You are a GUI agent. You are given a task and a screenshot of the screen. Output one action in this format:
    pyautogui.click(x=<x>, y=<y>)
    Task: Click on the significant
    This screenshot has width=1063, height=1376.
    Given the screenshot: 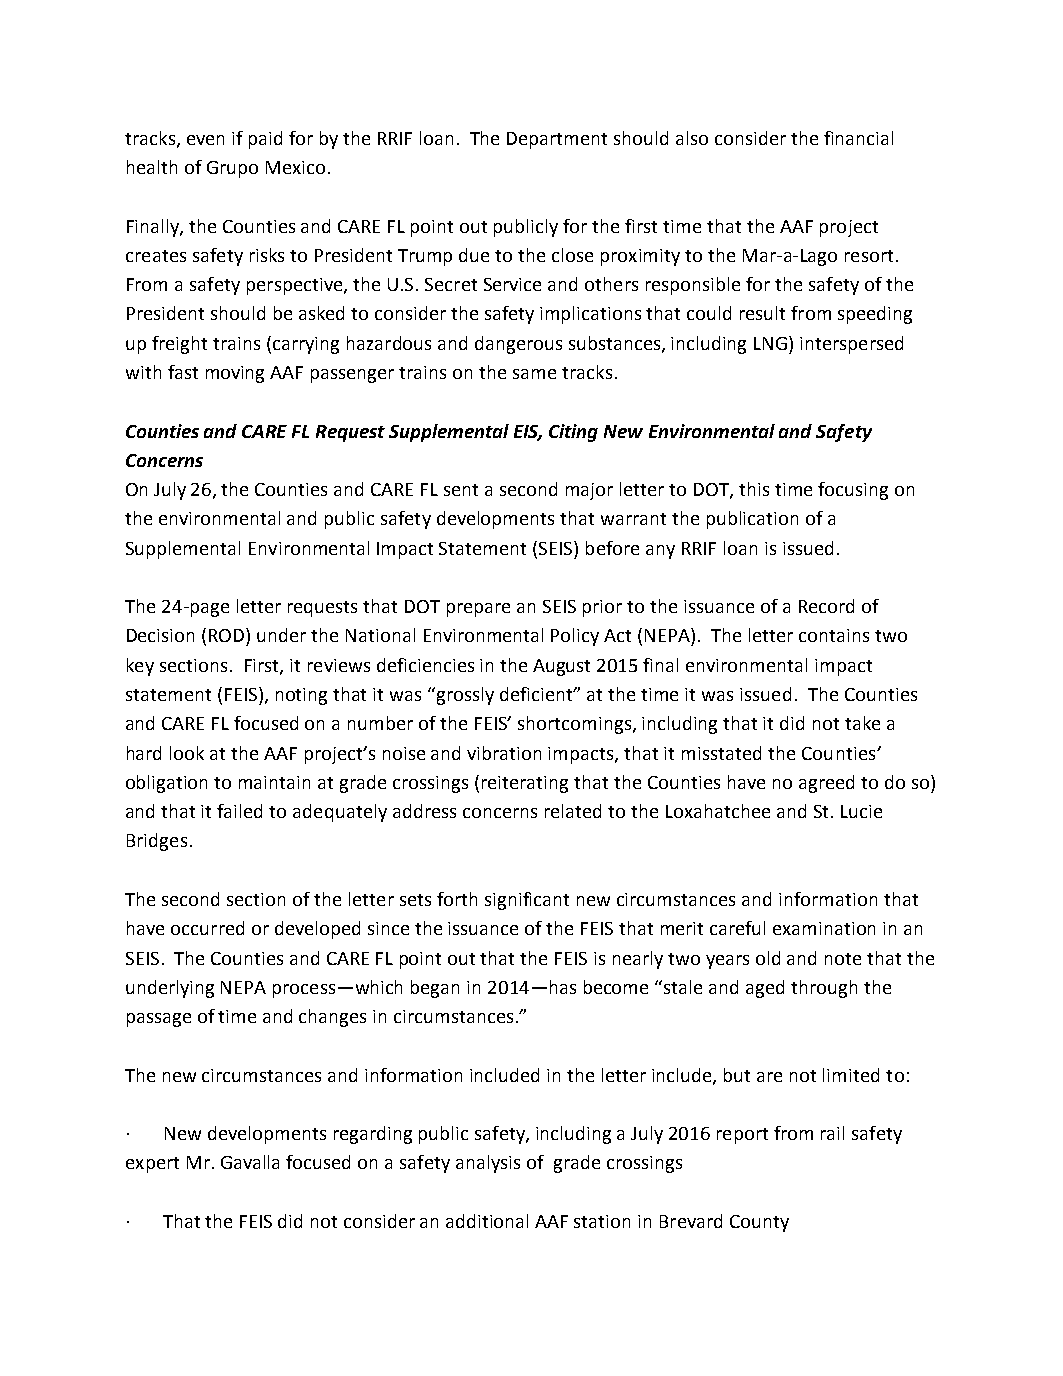 What is the action you would take?
    pyautogui.click(x=527, y=901)
